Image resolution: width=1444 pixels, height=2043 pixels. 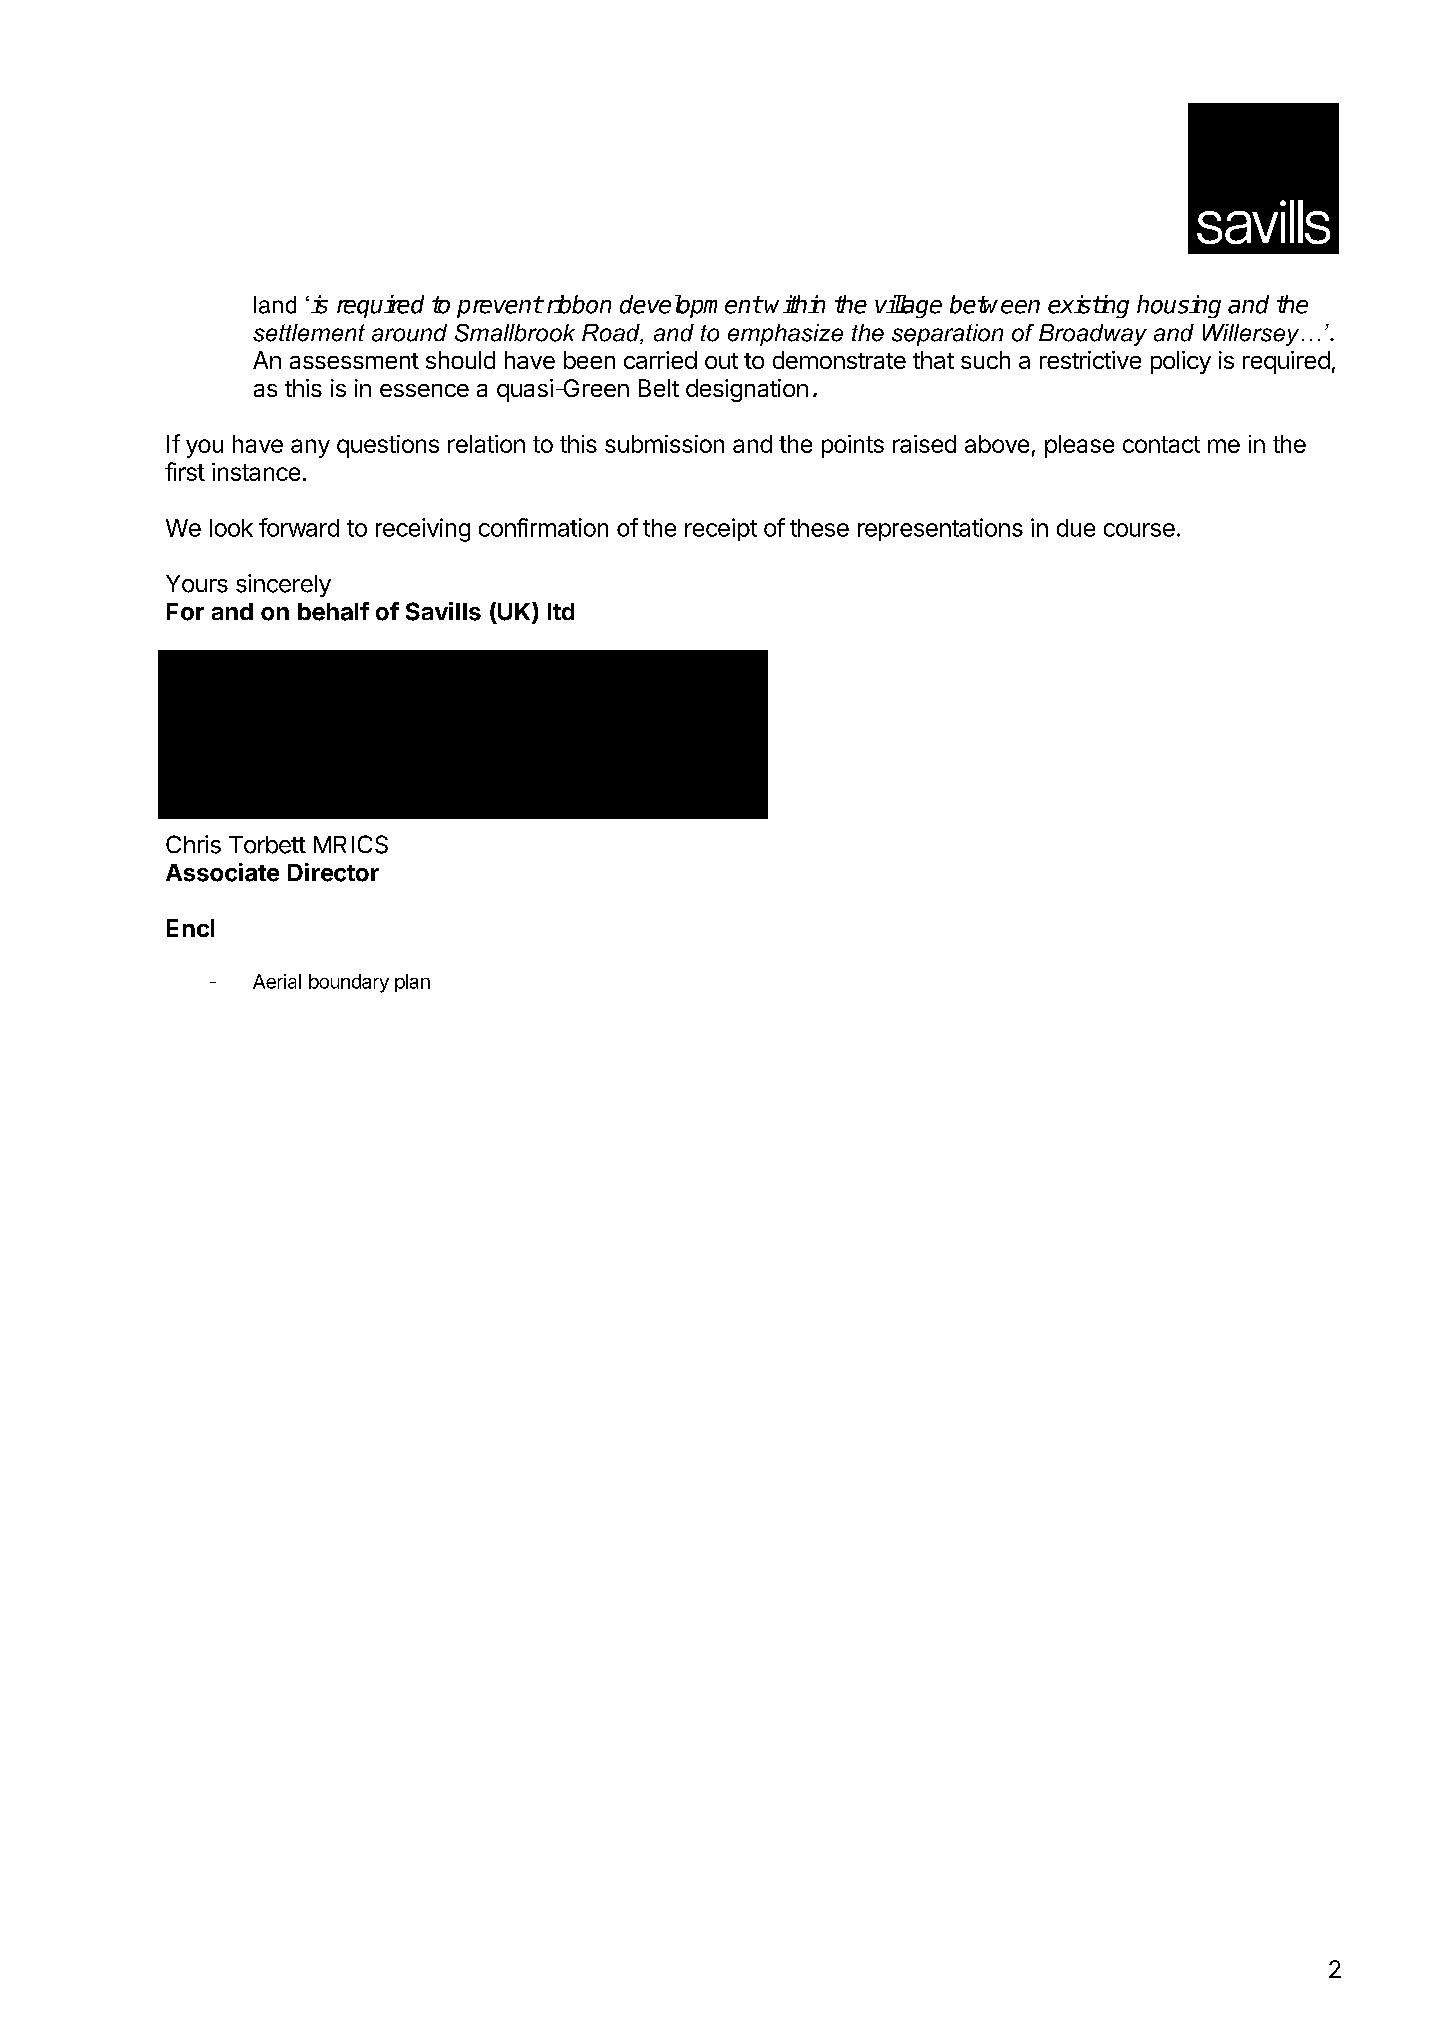 I want to click on any, so click(x=310, y=448).
